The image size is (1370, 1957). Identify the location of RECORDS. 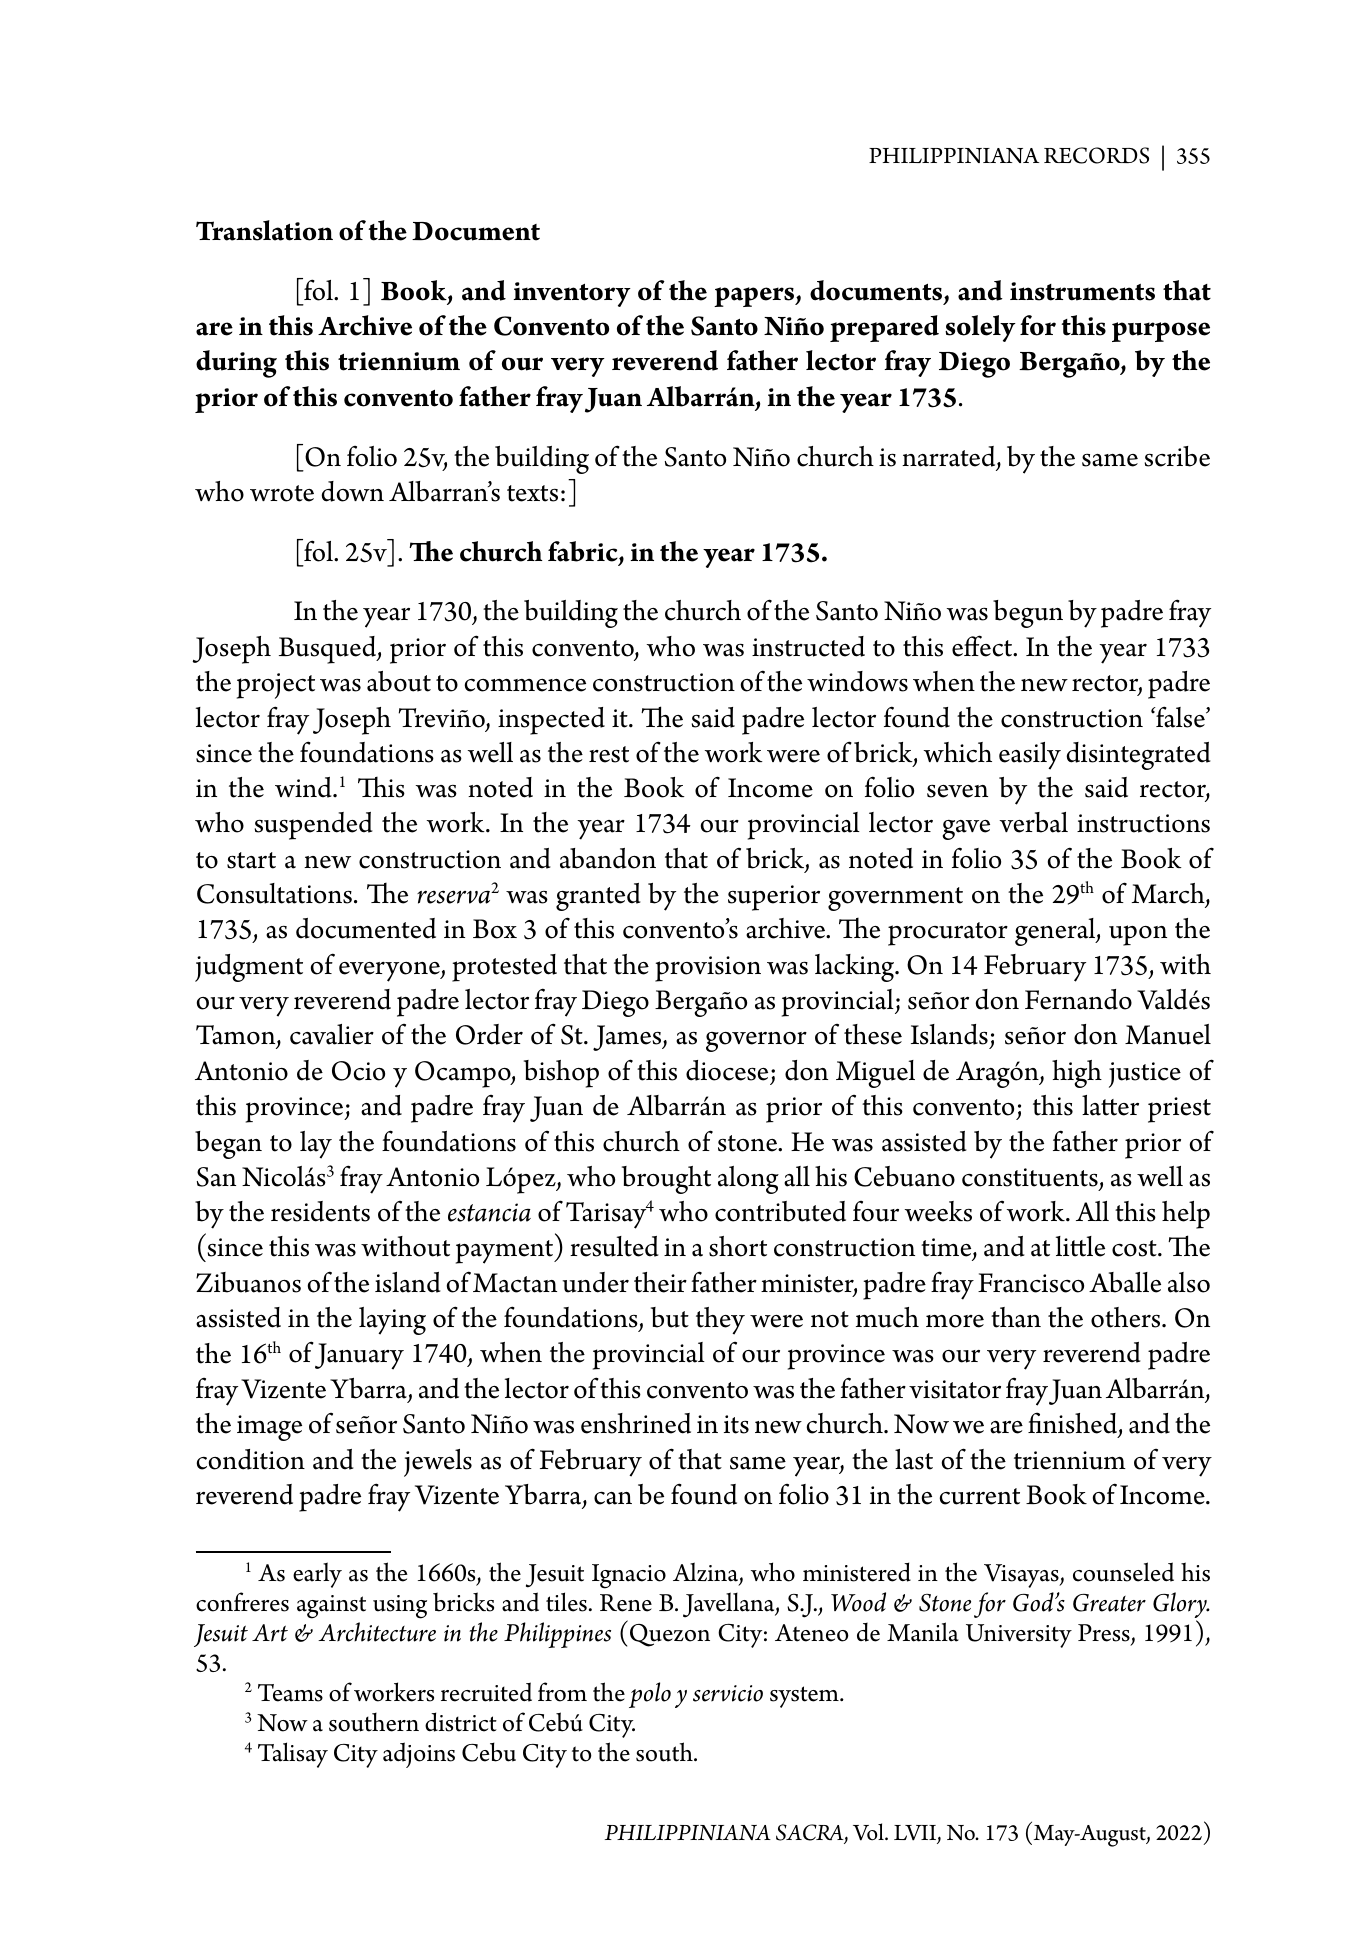
(1096, 155).
